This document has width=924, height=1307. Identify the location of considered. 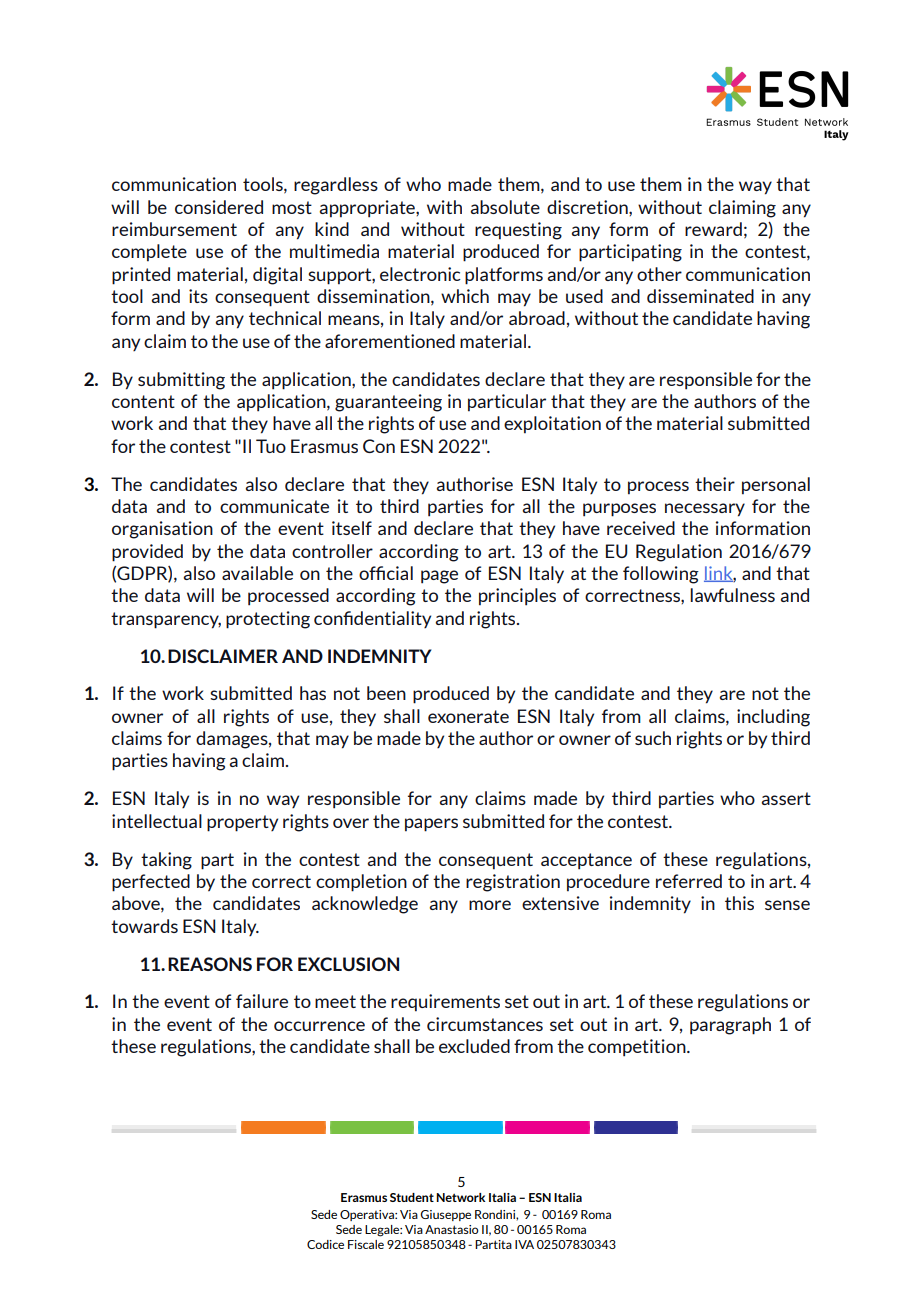
(219, 207).
